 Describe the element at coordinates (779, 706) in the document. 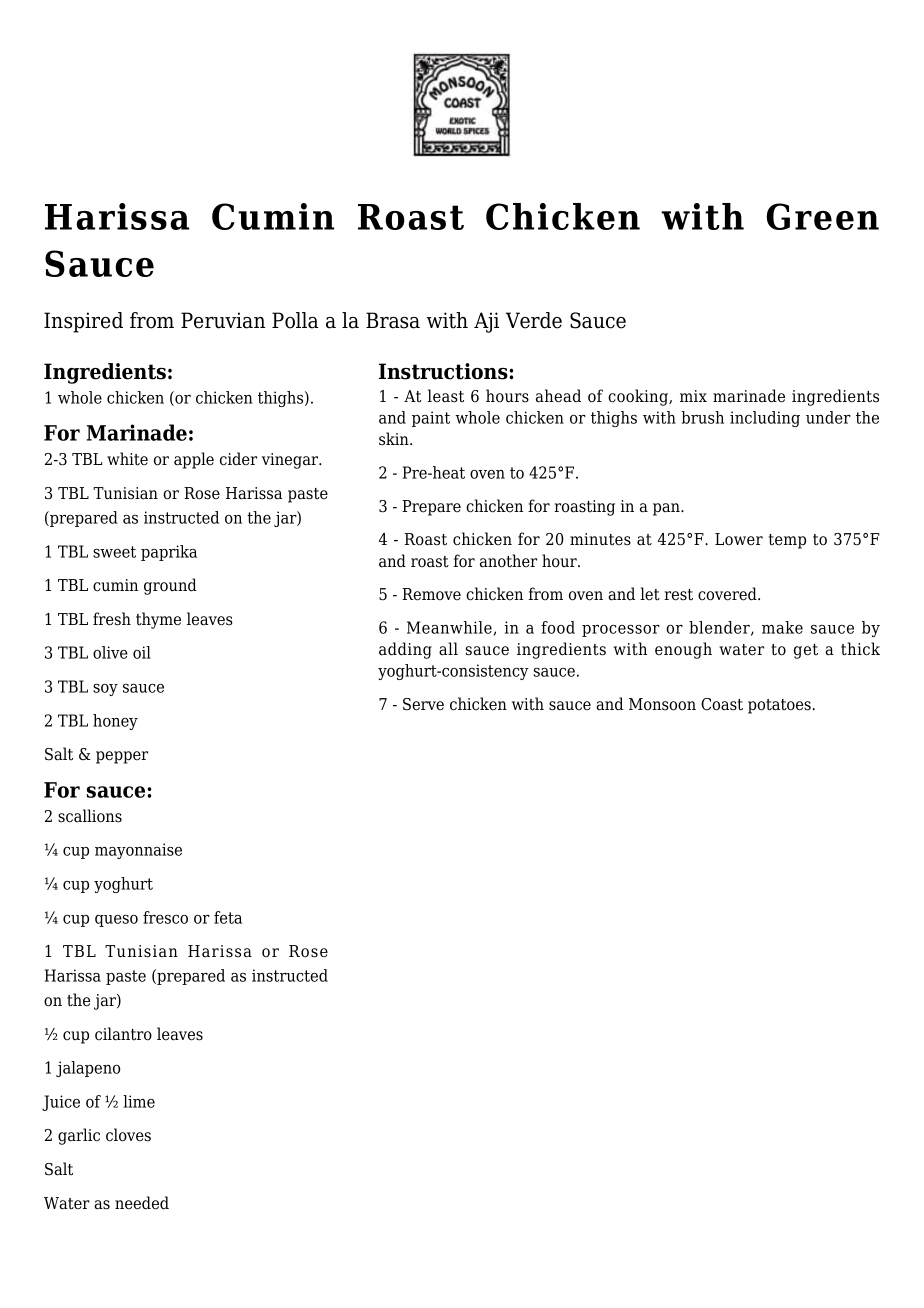

I see `potatoes` at that location.
